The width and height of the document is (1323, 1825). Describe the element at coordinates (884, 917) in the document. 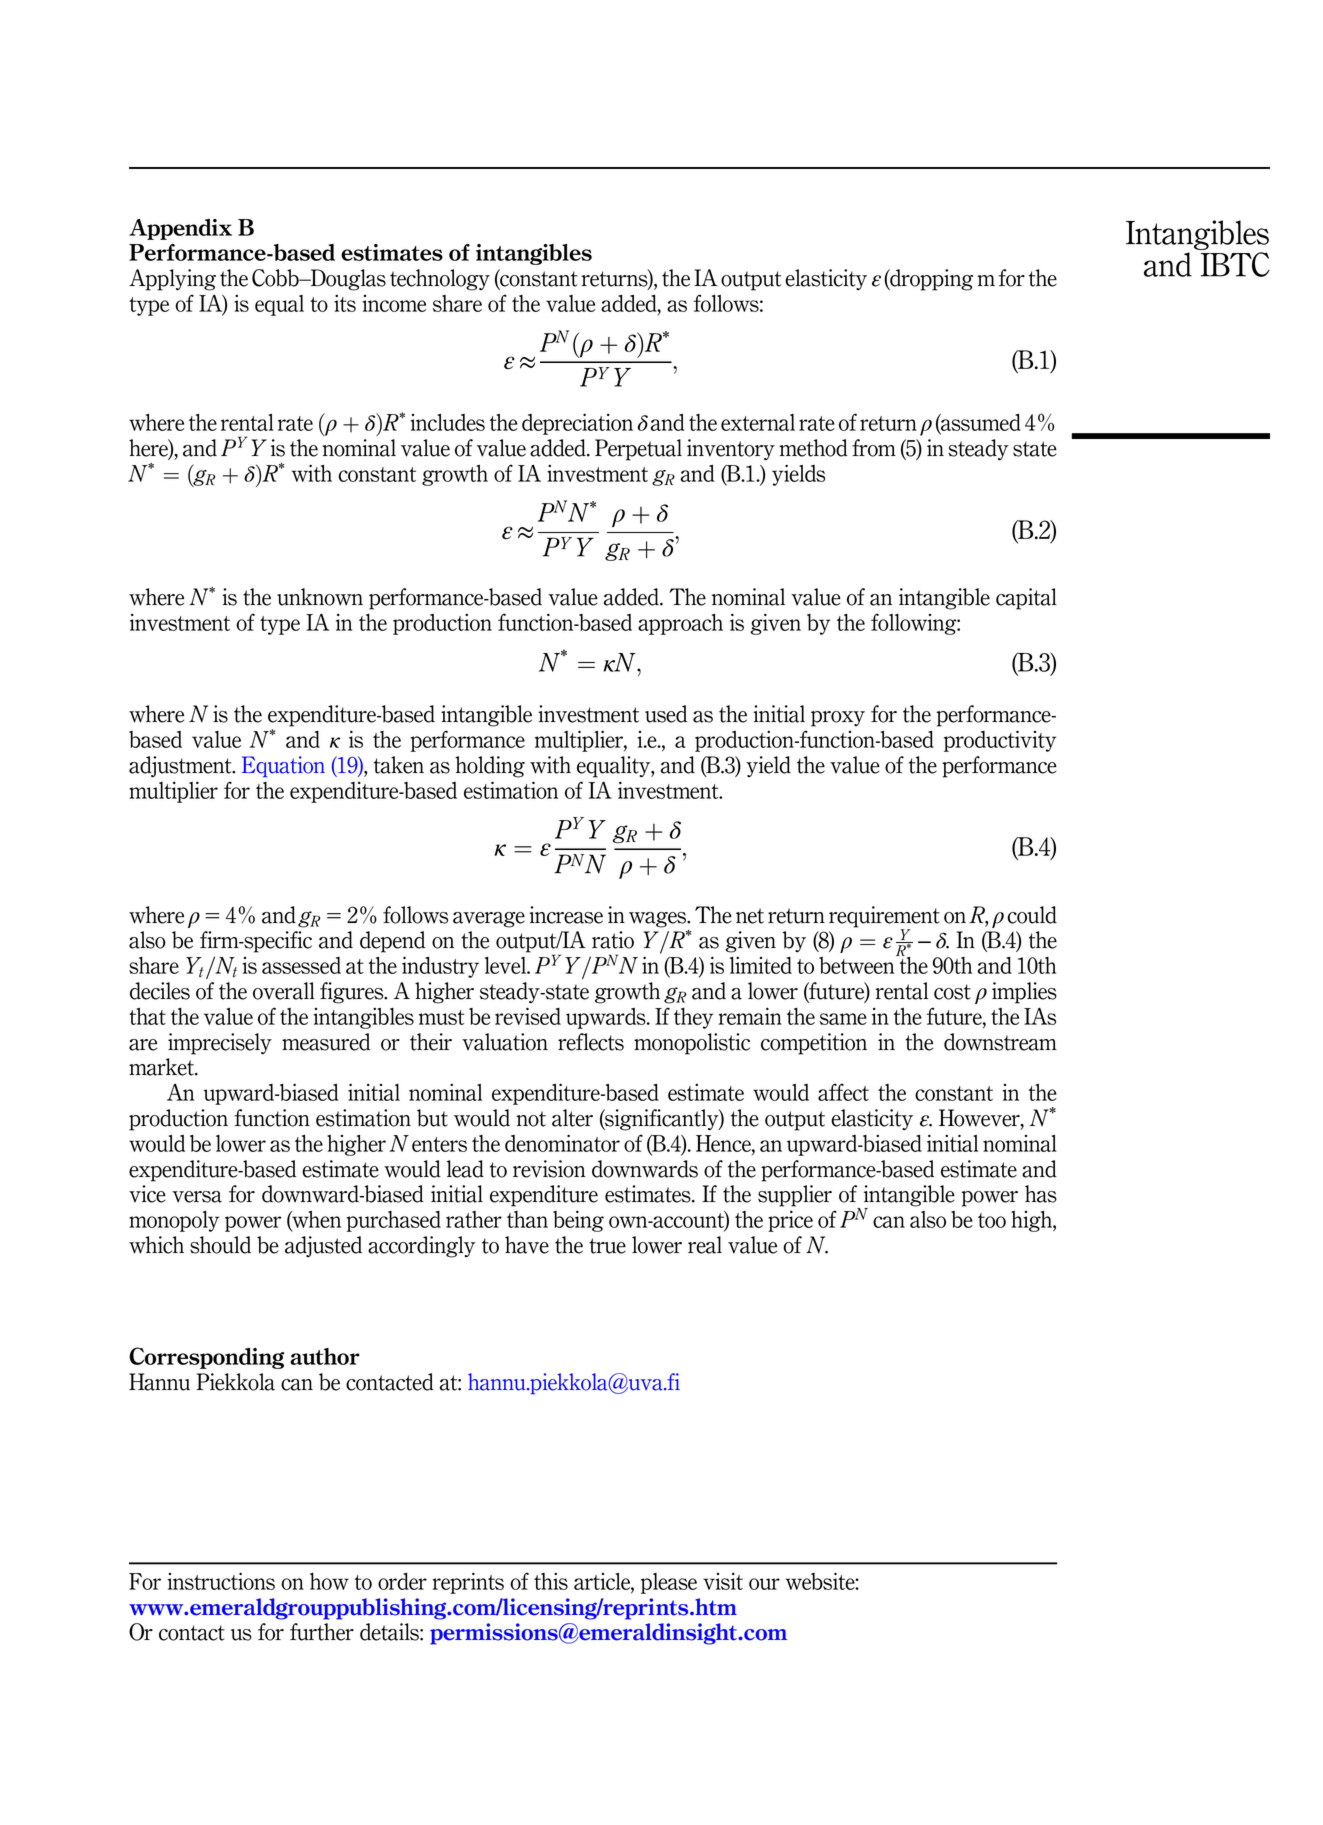

I see `requirement` at that location.
